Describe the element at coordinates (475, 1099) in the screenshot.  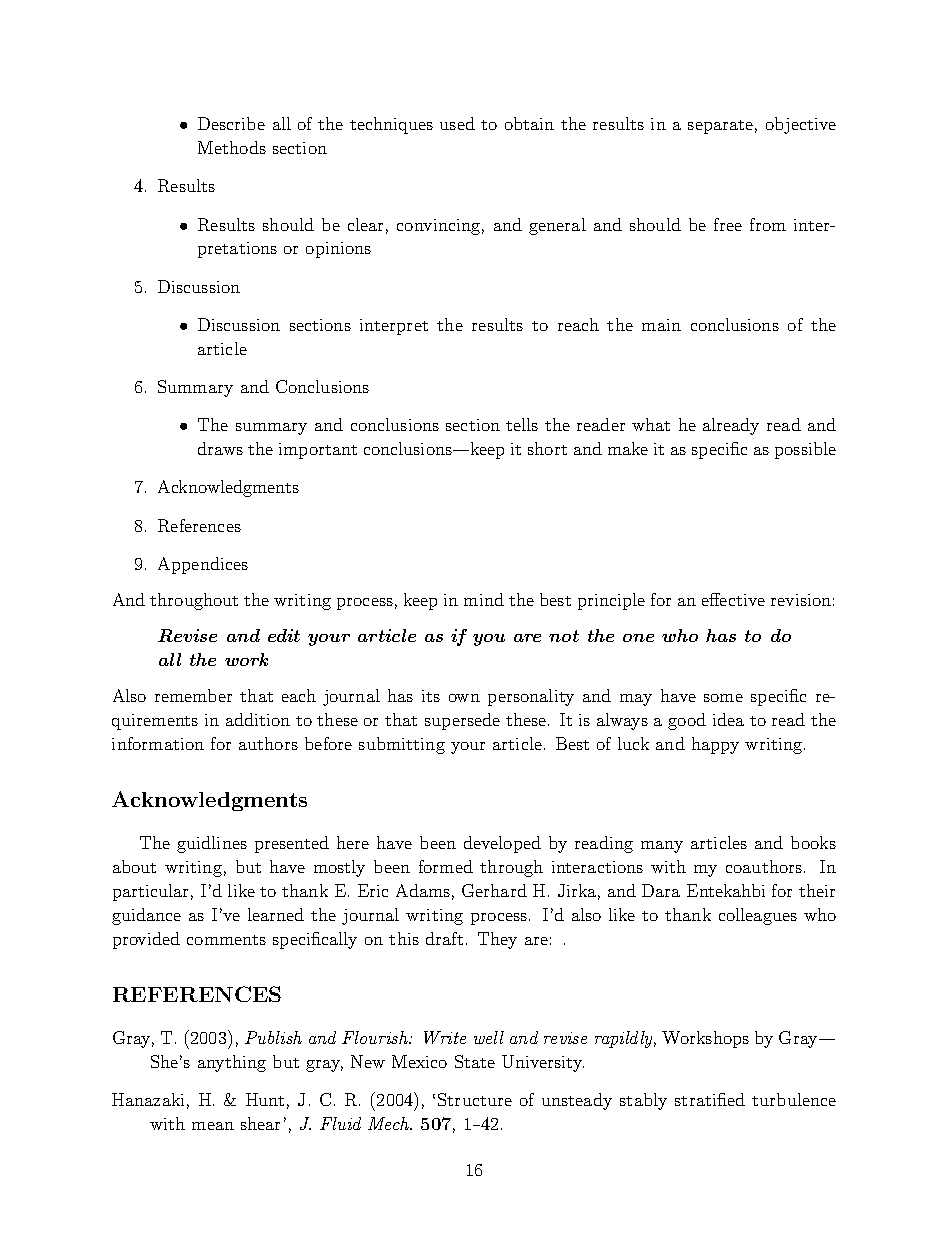
I see `Structure` at that location.
